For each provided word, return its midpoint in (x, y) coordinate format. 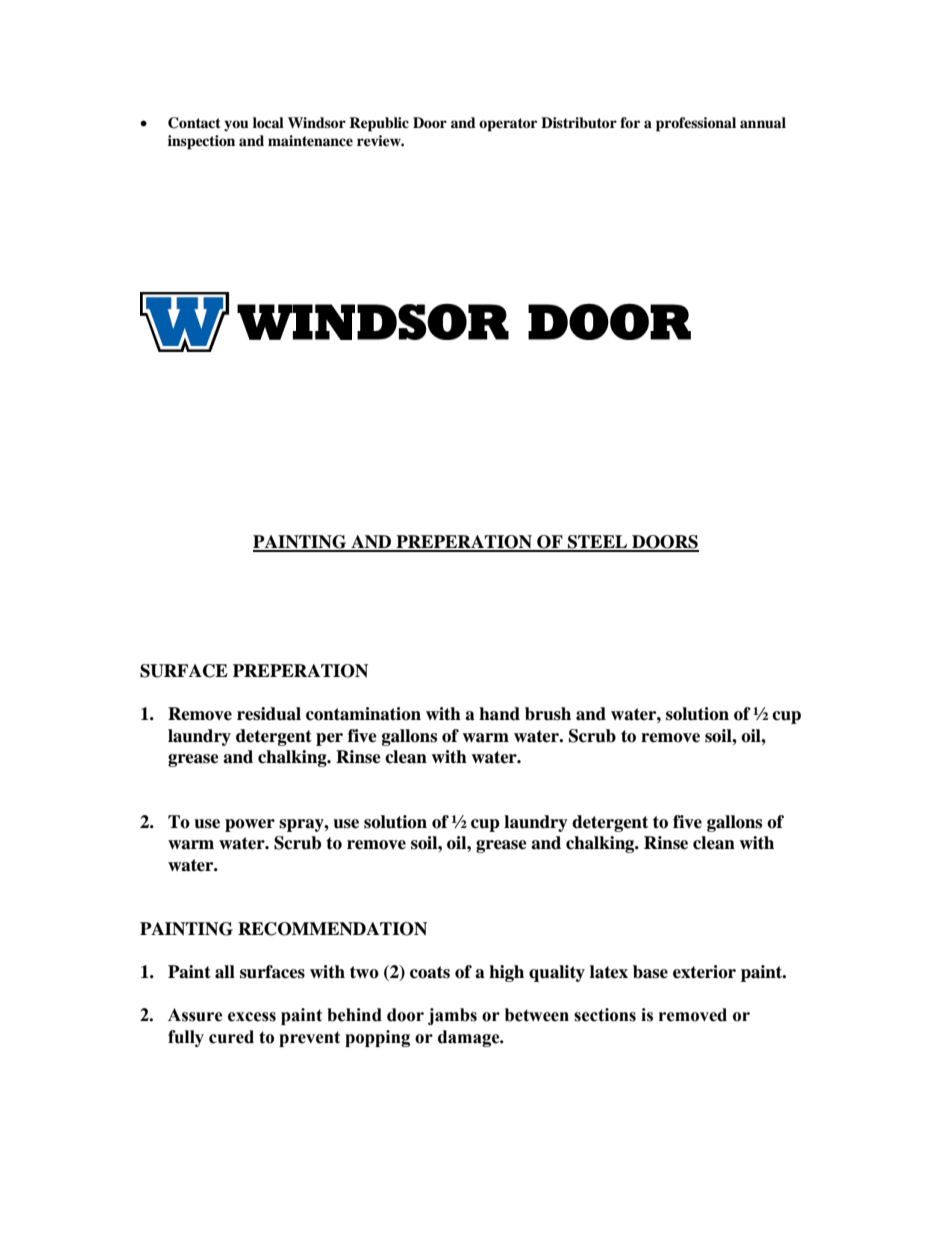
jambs (452, 1016)
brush (548, 714)
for (630, 122)
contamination (363, 714)
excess (252, 1017)
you (236, 125)
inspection (201, 142)
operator (508, 125)
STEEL (598, 543)
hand (499, 714)
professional (696, 124)
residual (269, 714)
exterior (704, 972)
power (250, 825)
